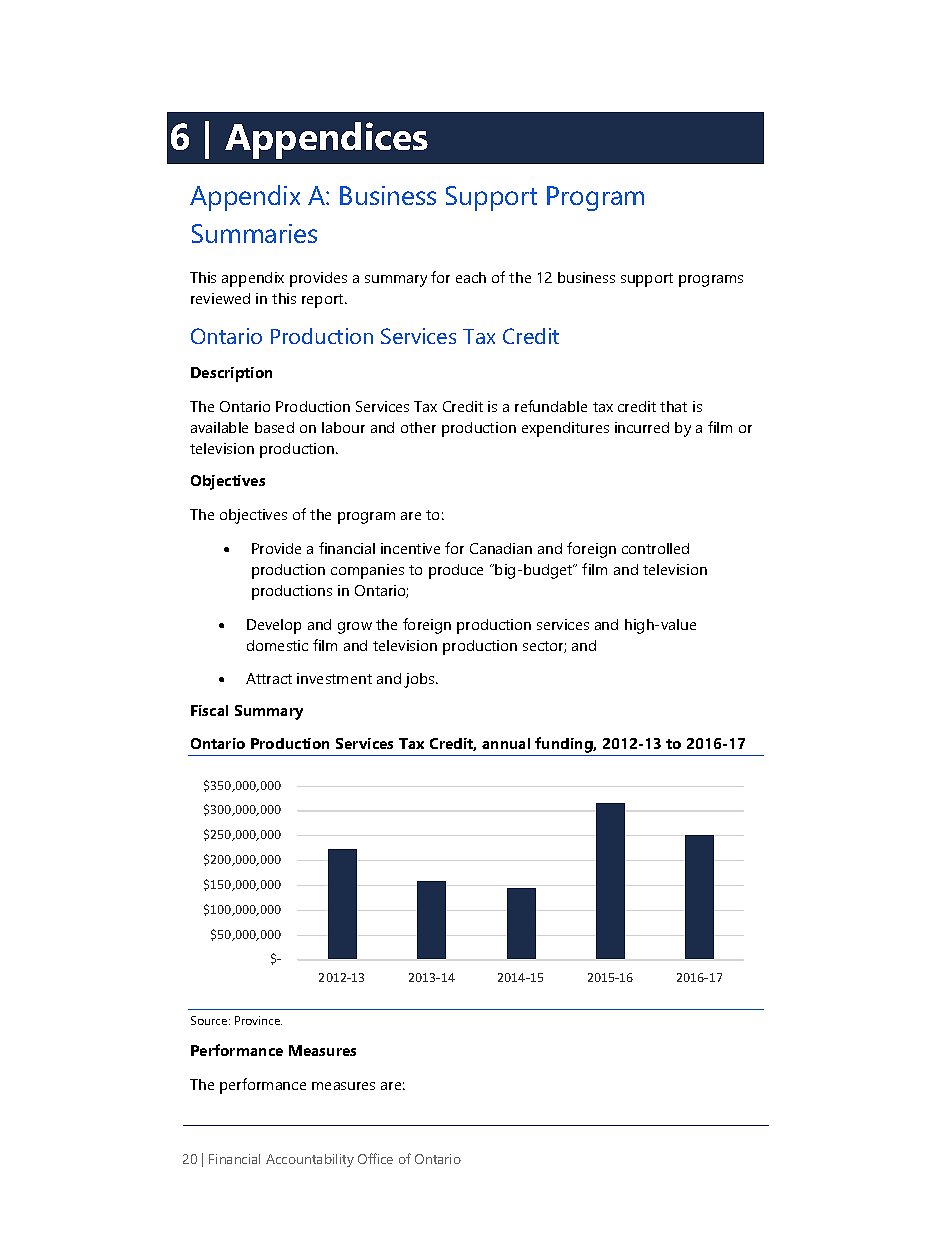 The width and height of the screenshot is (952, 1233). What do you see at coordinates (254, 233) in the screenshot?
I see `Summaries` at bounding box center [254, 233].
